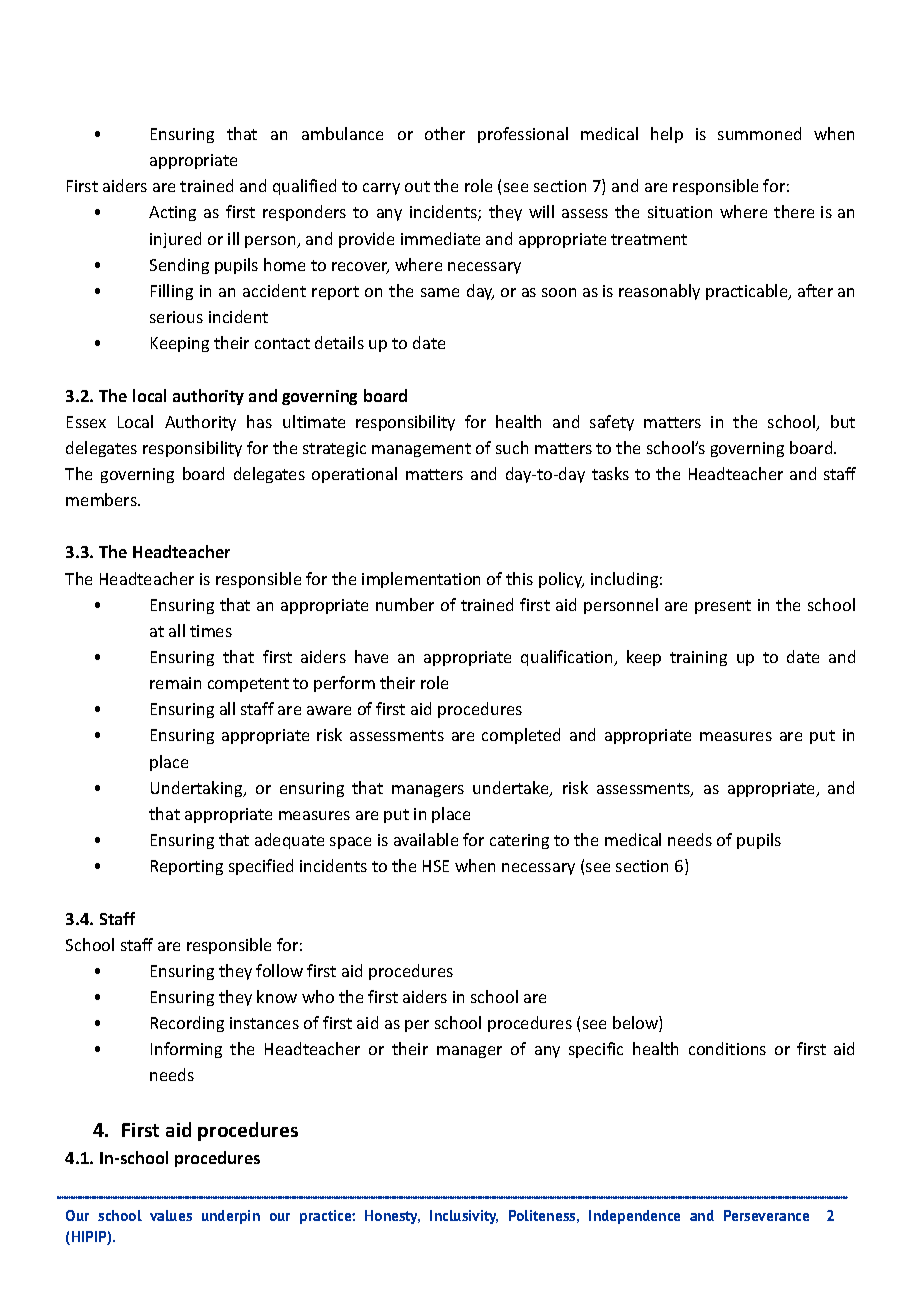 This page has height=1307, width=924. Describe the element at coordinates (519, 841) in the page. I see `catering` at that location.
